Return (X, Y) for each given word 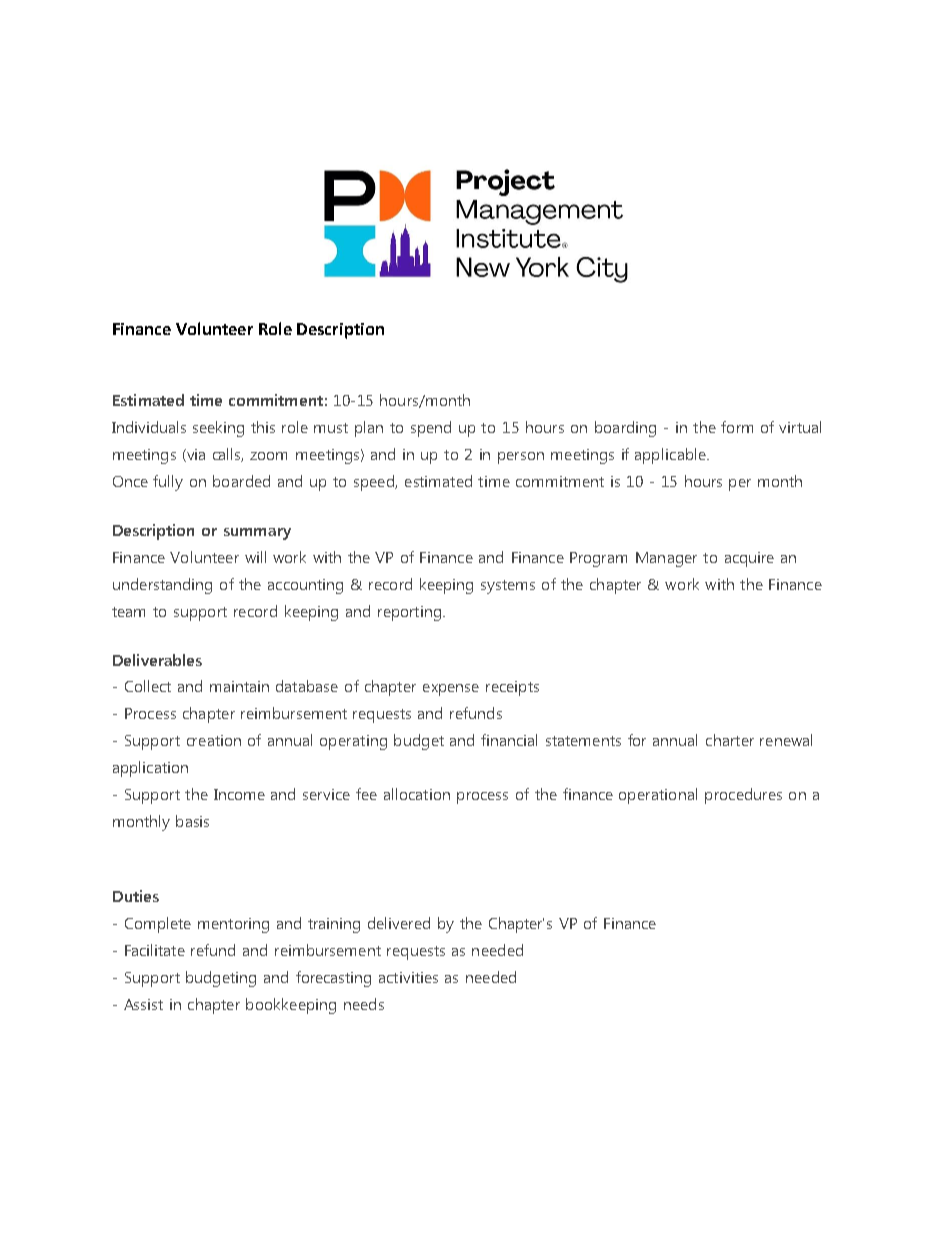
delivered (399, 923)
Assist (143, 1004)
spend (431, 429)
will (255, 557)
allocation (417, 794)
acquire (749, 559)
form (737, 427)
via (195, 455)
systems (508, 587)
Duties (136, 896)
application (150, 769)
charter (730, 740)
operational (658, 796)
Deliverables (157, 660)
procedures (743, 796)
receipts (512, 688)
